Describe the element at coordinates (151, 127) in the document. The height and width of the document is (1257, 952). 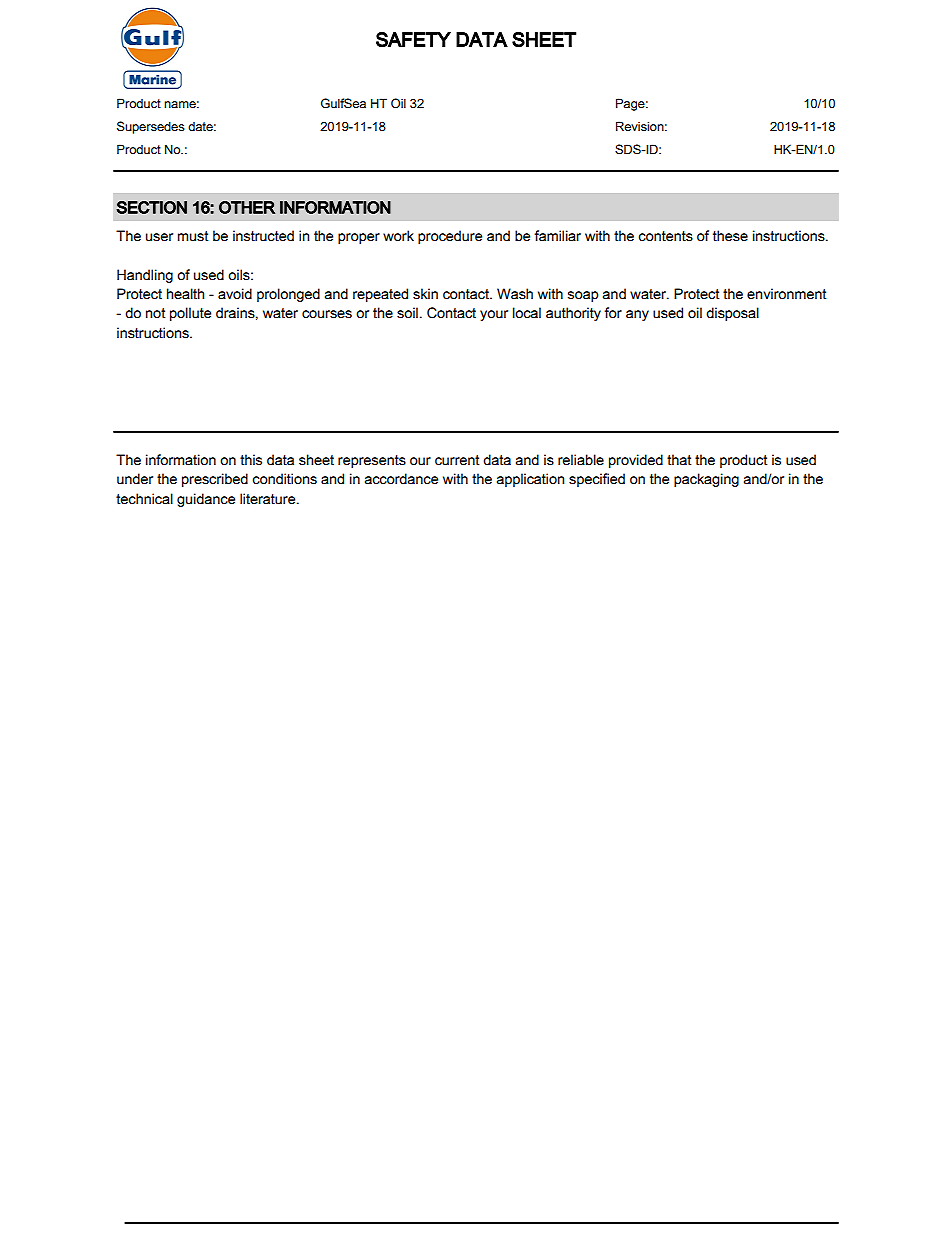
I see `Supersedes` at that location.
